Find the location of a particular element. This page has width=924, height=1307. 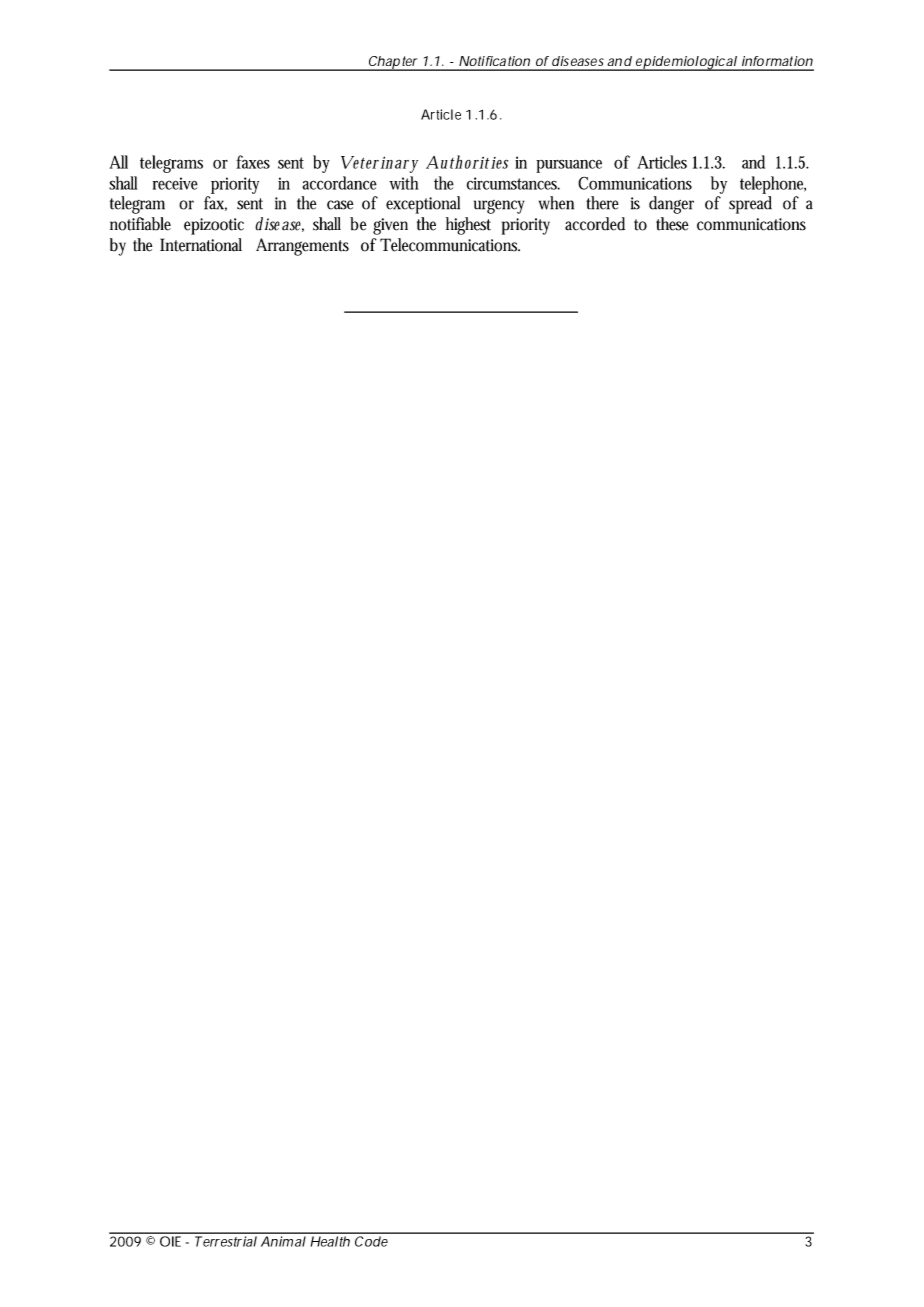

pursuance is located at coordinates (569, 166).
